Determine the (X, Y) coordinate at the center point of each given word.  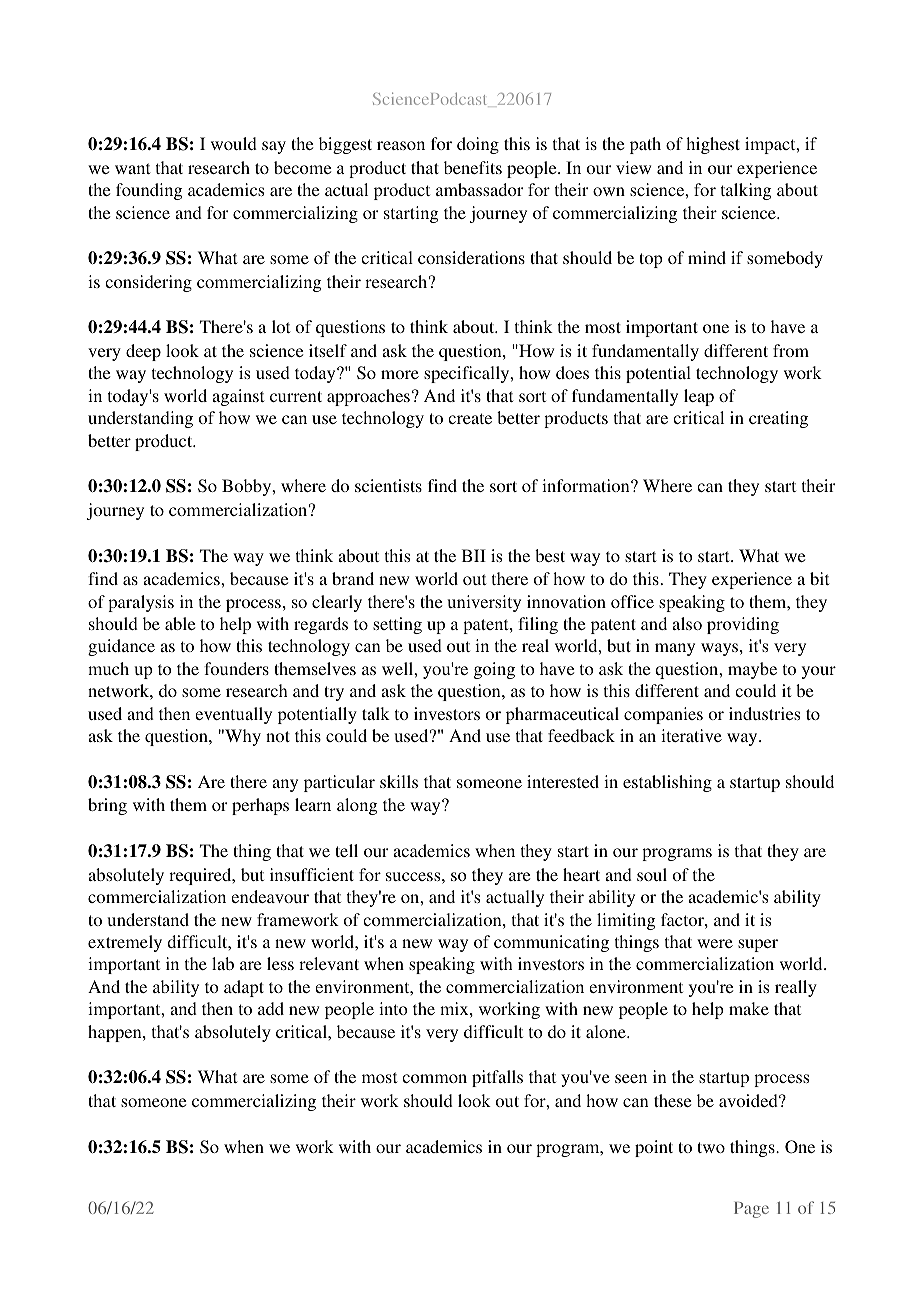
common (434, 1078)
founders (236, 668)
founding (149, 191)
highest (713, 145)
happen (116, 1033)
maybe (752, 670)
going (494, 670)
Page (751, 1210)
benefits (473, 167)
